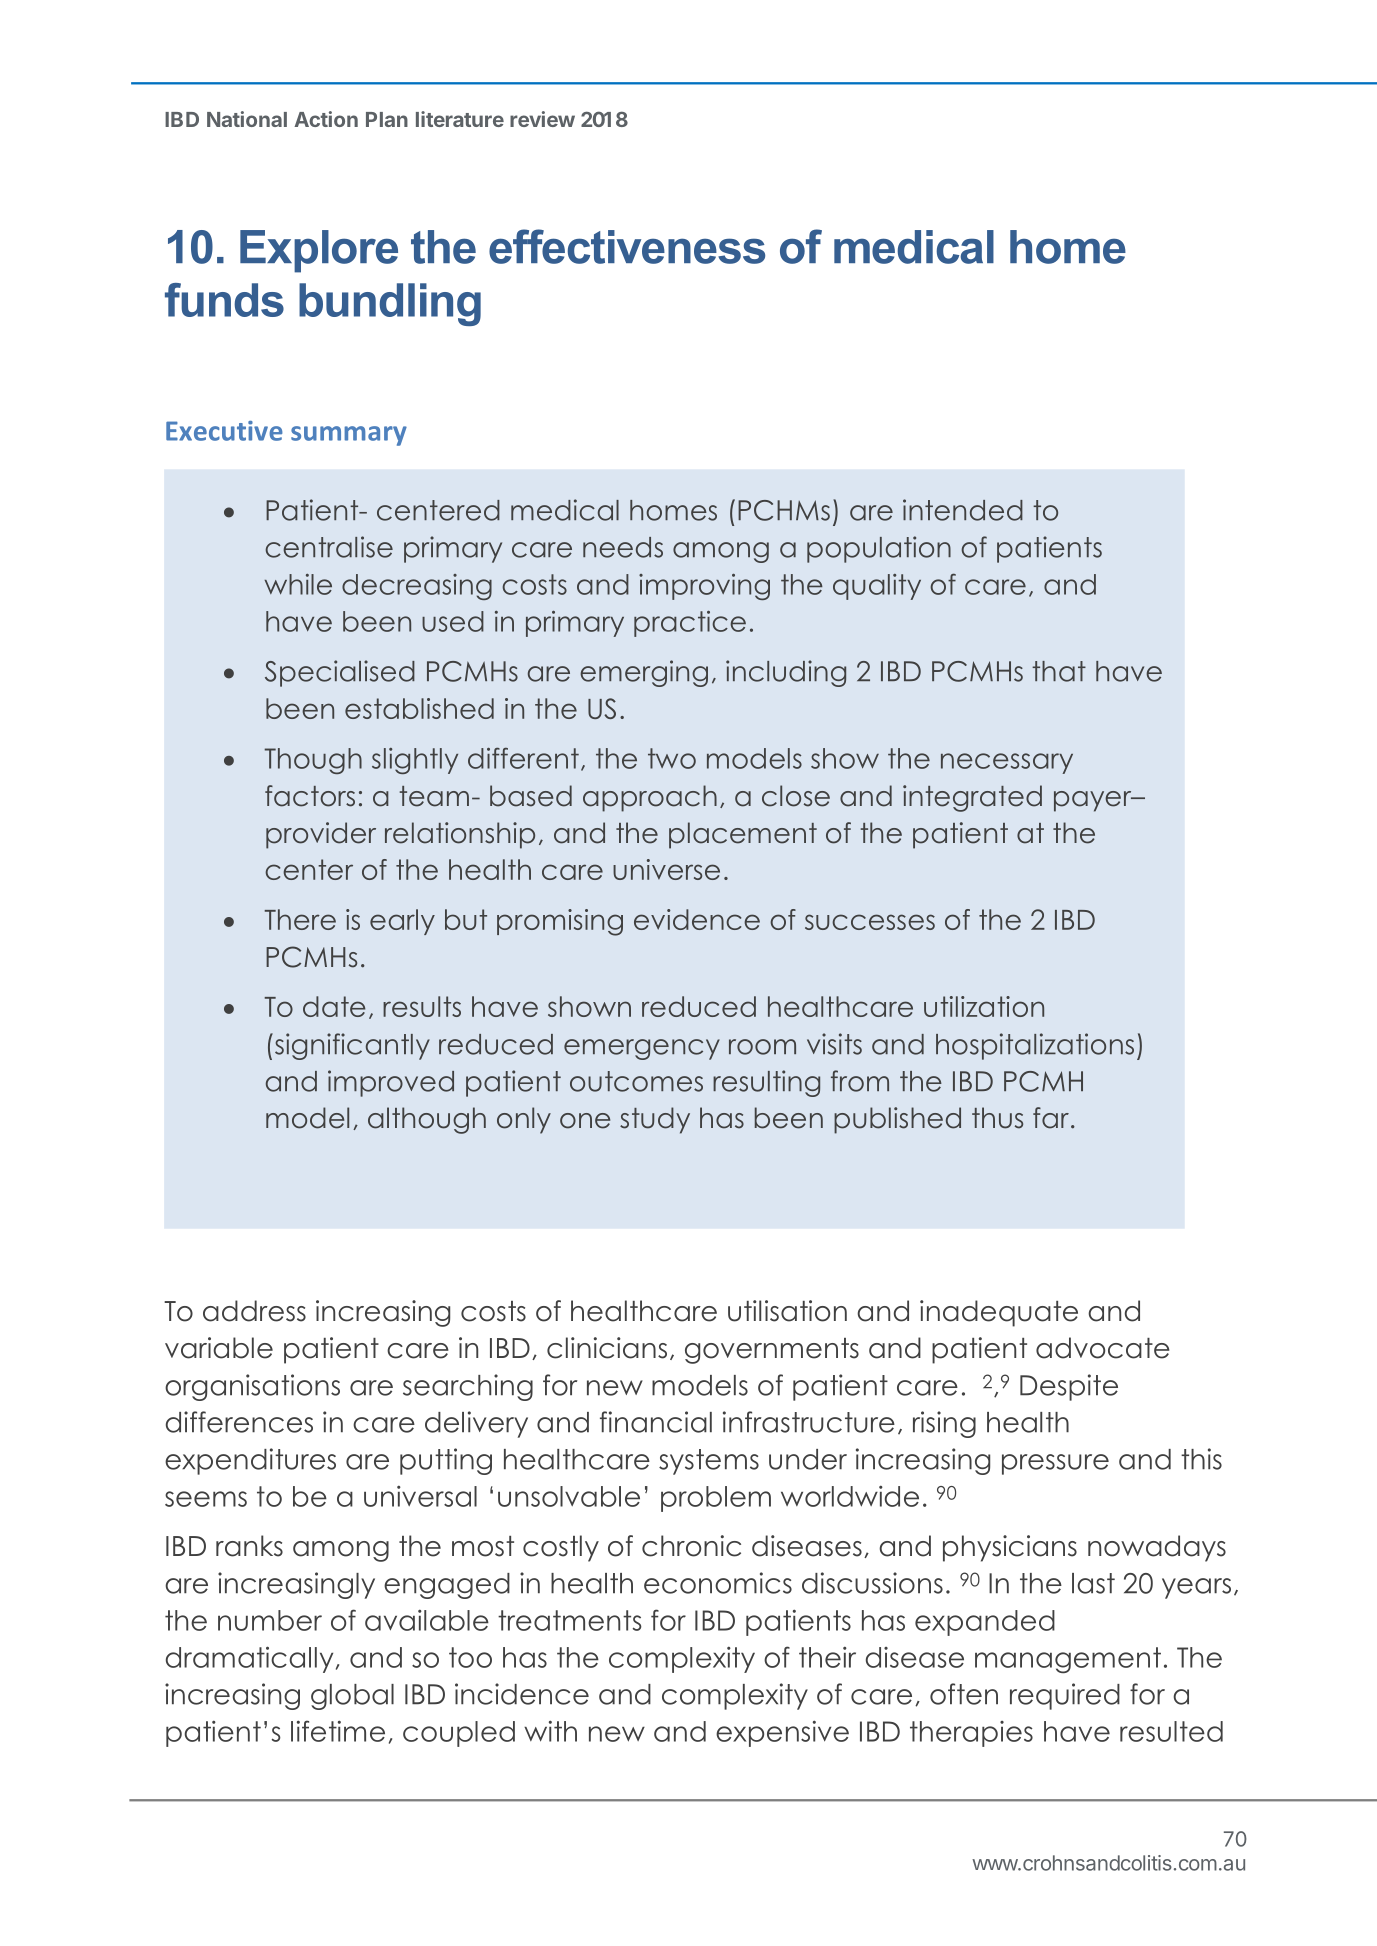  What do you see at coordinates (1103, 1348) in the document?
I see `advocate` at bounding box center [1103, 1348].
